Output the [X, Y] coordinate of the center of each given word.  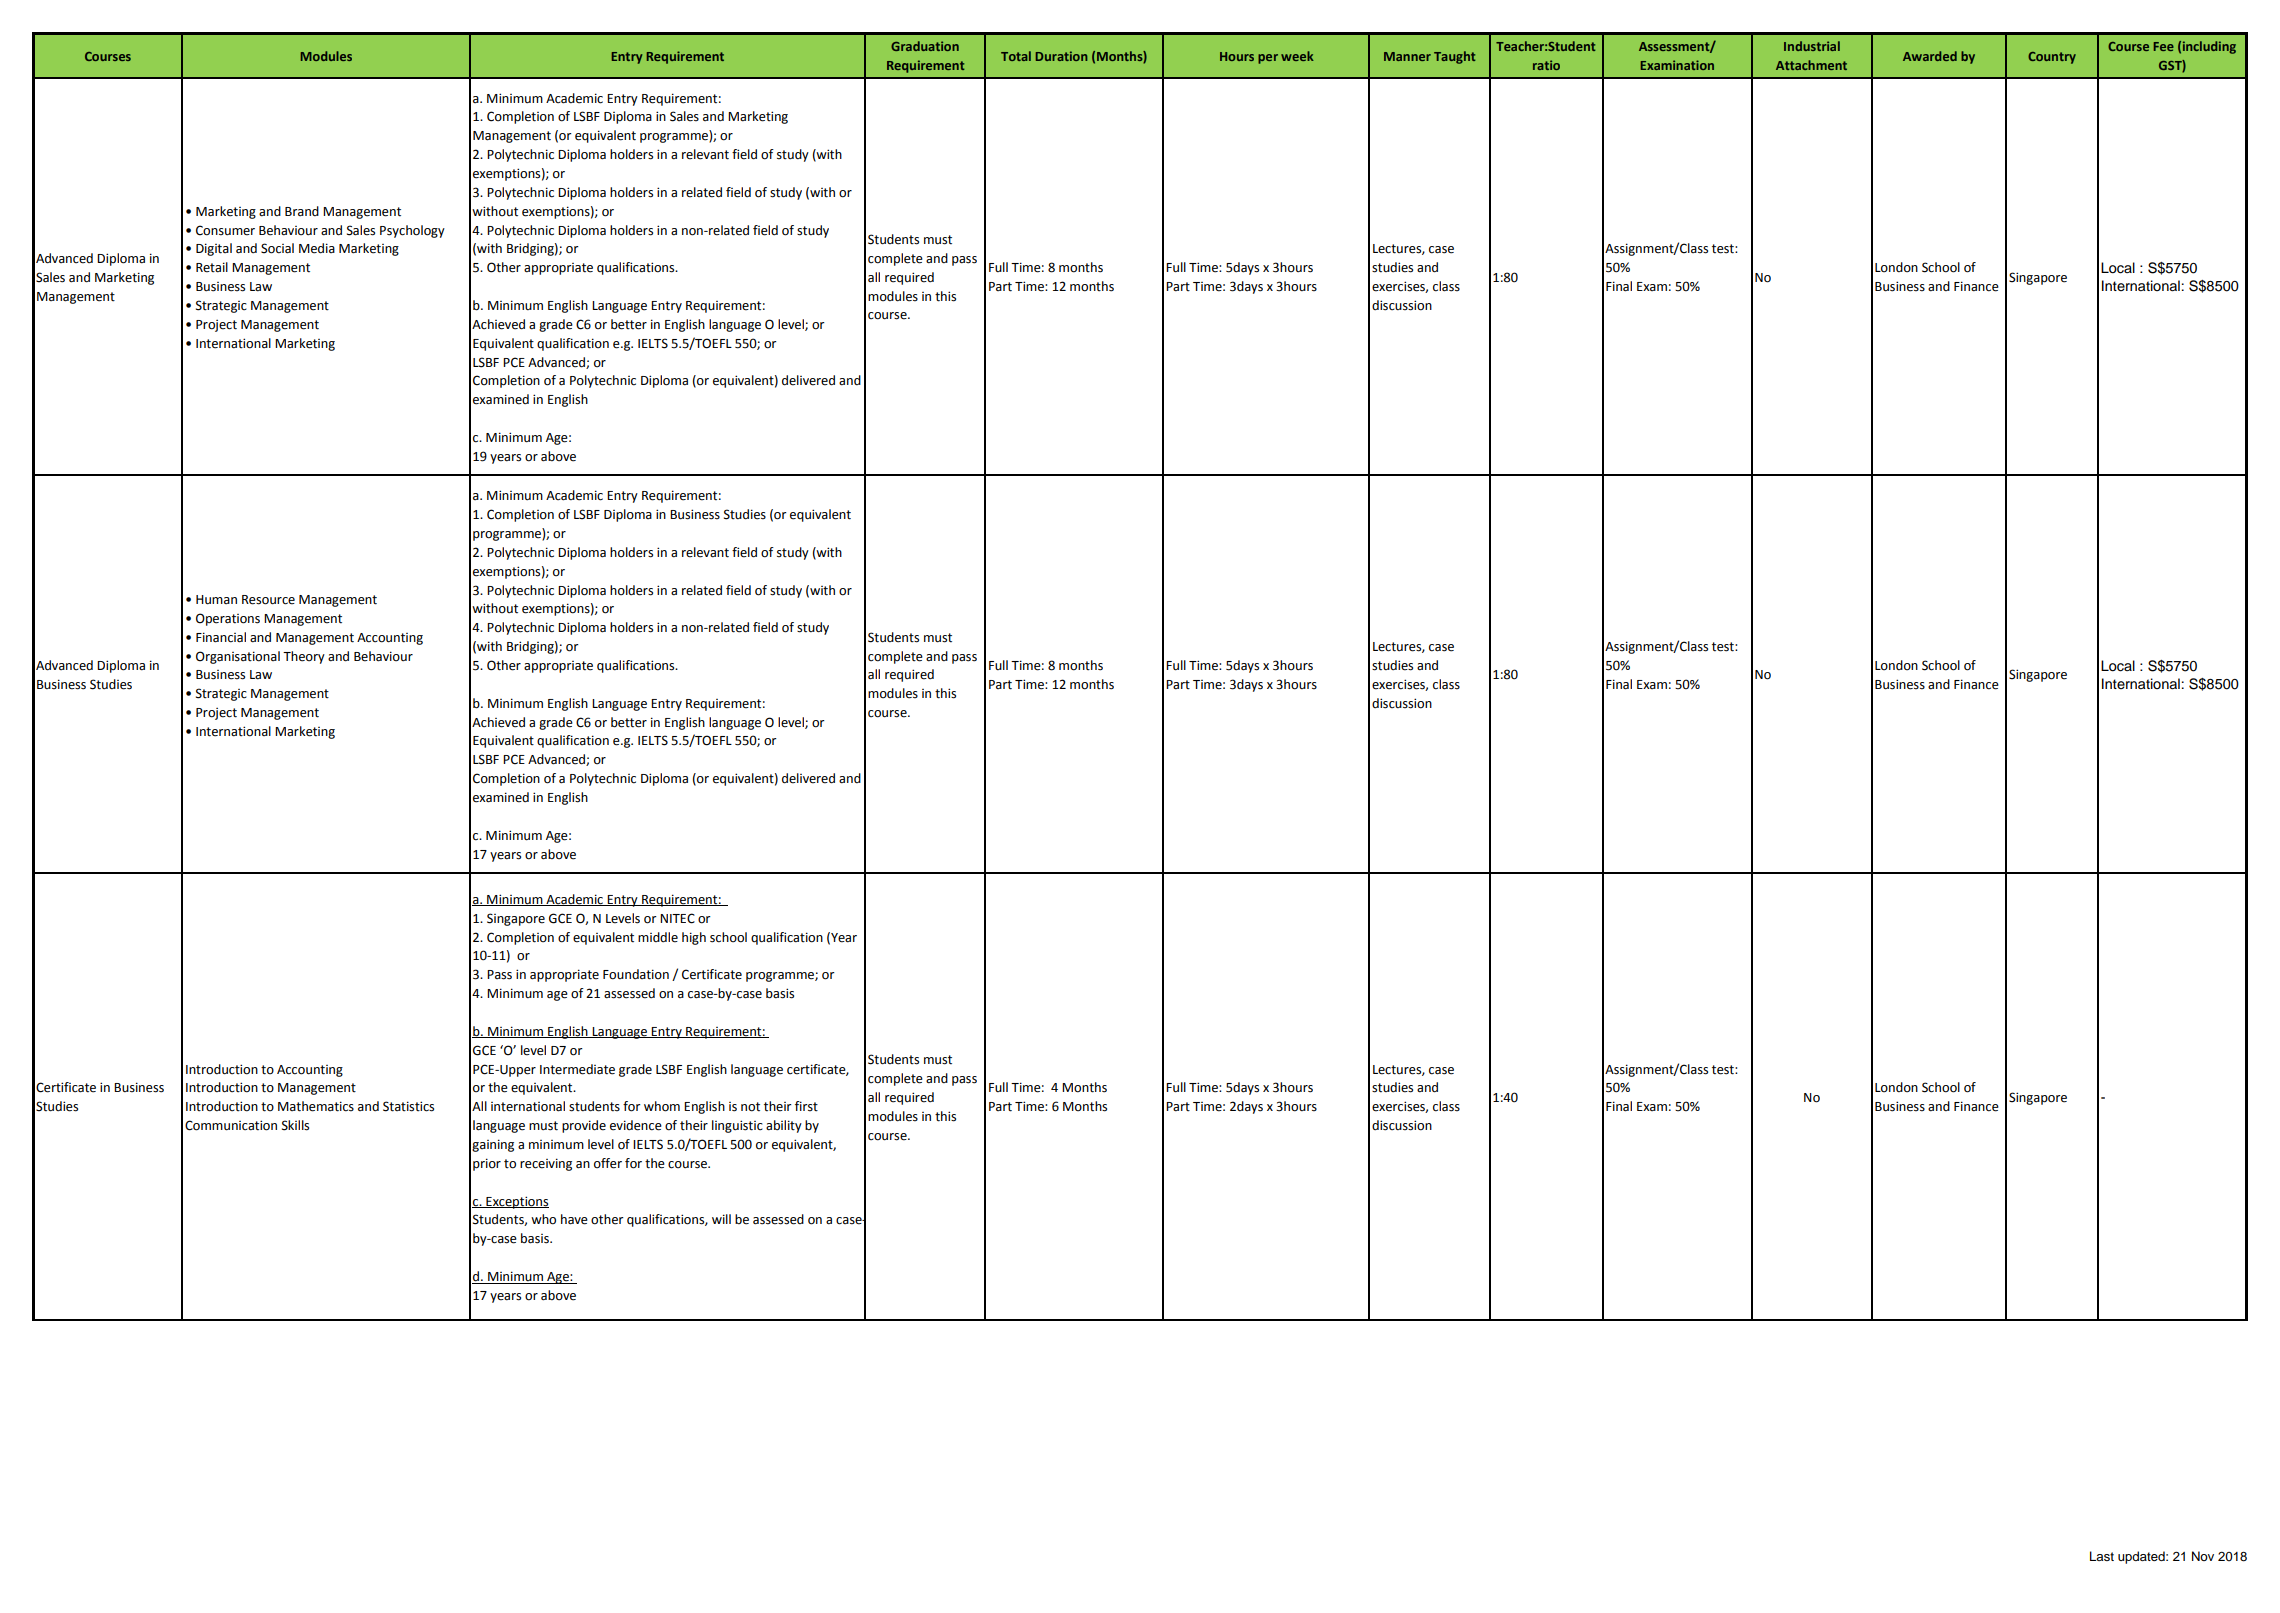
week [1297, 56]
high [694, 938]
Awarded [1930, 56]
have [574, 1219]
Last [2102, 1556]
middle [658, 937]
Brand [302, 211]
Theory [304, 657]
